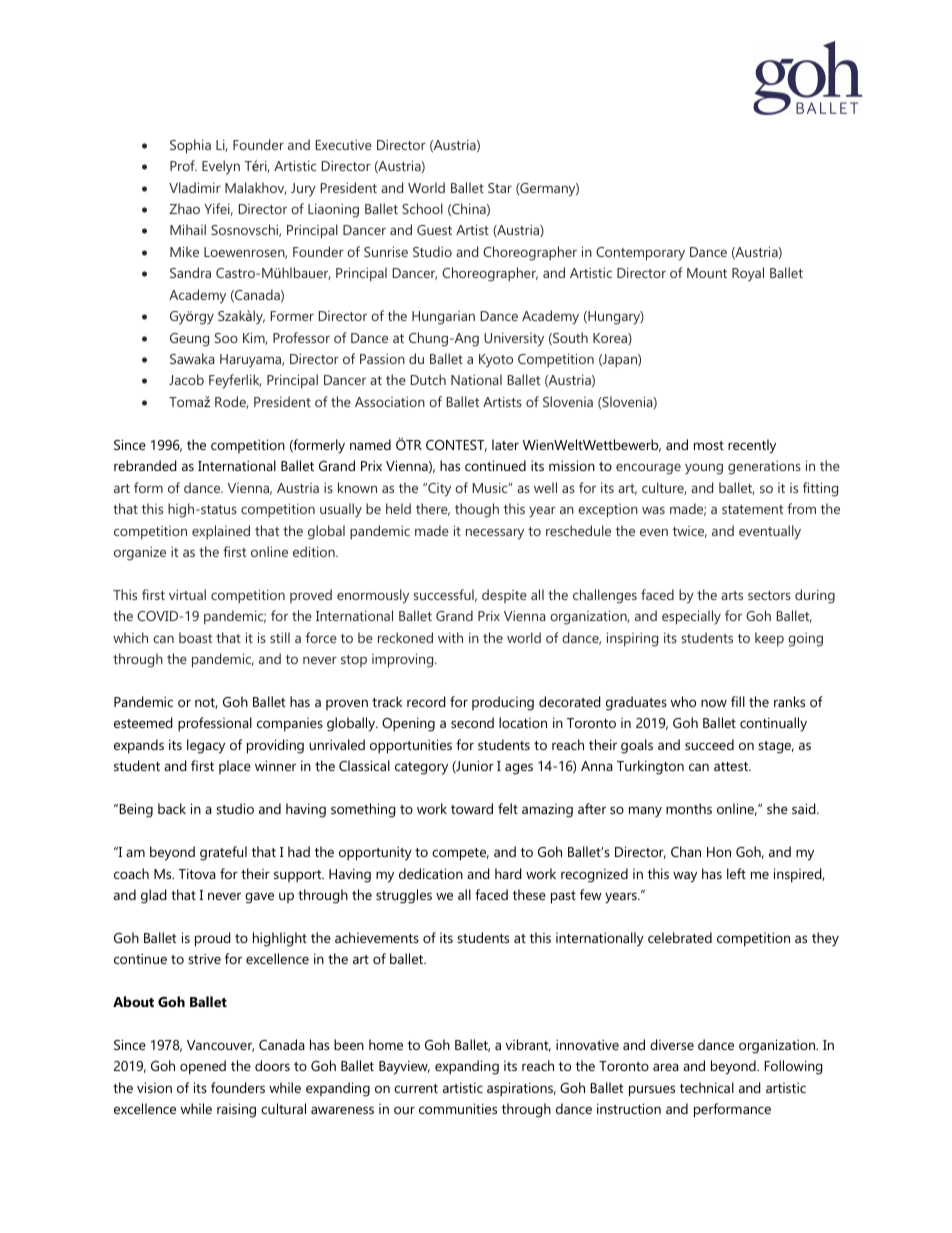 The height and width of the image is (1233, 952). What do you see at coordinates (764, 468) in the image?
I see `generations` at bounding box center [764, 468].
